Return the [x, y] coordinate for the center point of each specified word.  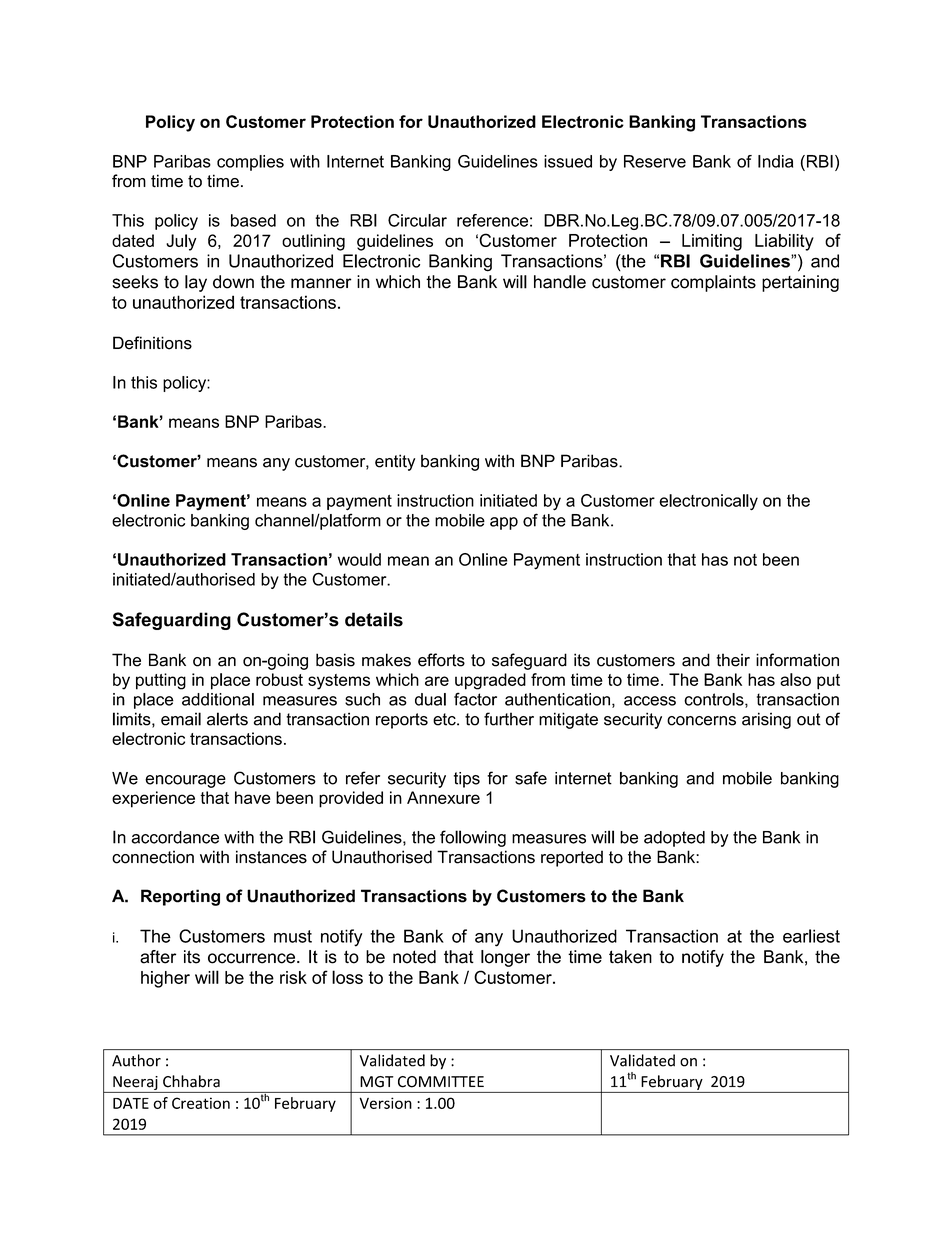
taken [630, 957]
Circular [417, 220]
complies [250, 163]
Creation [201, 1103]
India [775, 161]
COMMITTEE [441, 1082]
